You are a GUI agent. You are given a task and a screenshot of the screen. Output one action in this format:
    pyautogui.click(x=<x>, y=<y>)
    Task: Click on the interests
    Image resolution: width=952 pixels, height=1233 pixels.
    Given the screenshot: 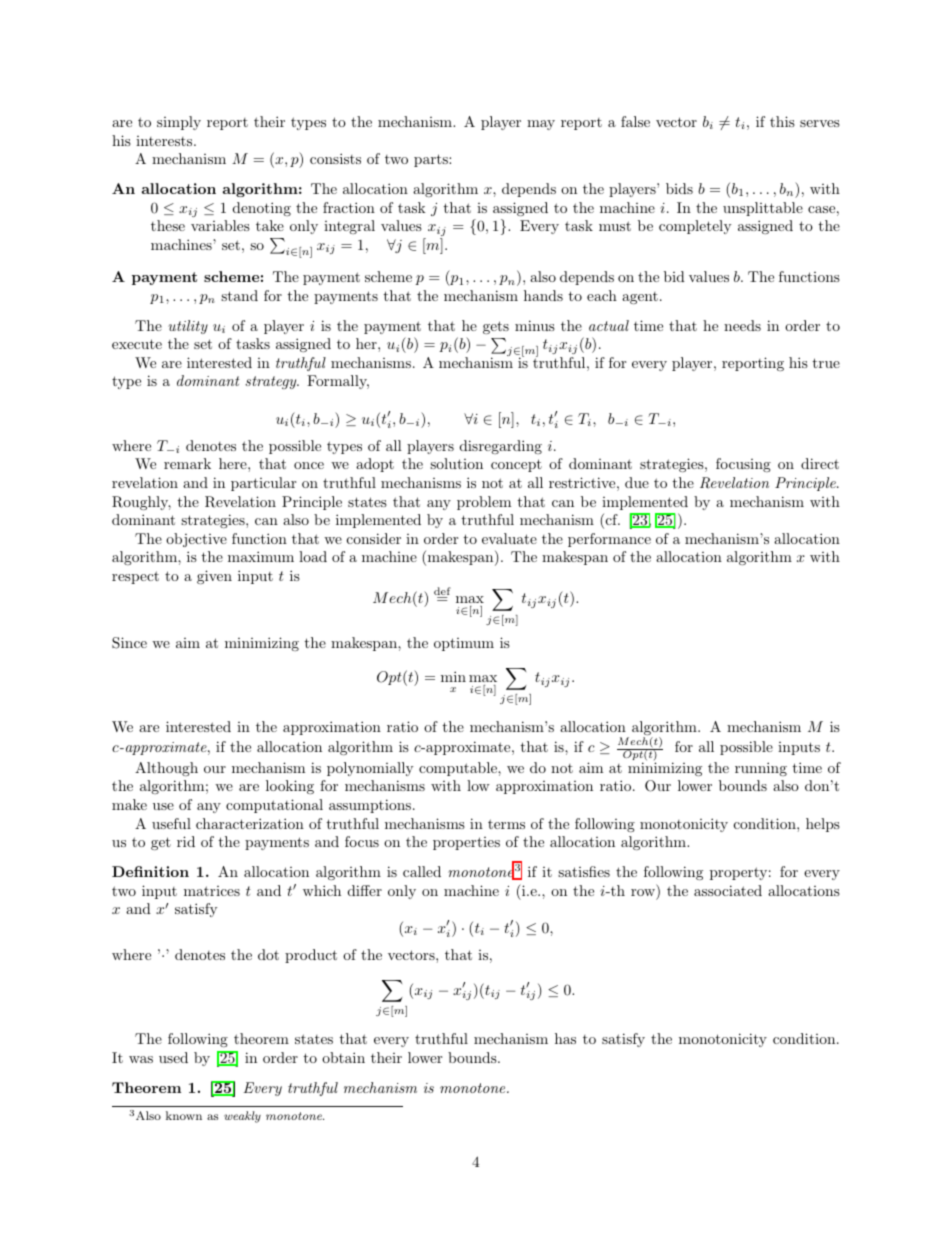 What is the action you would take?
    pyautogui.click(x=165, y=141)
